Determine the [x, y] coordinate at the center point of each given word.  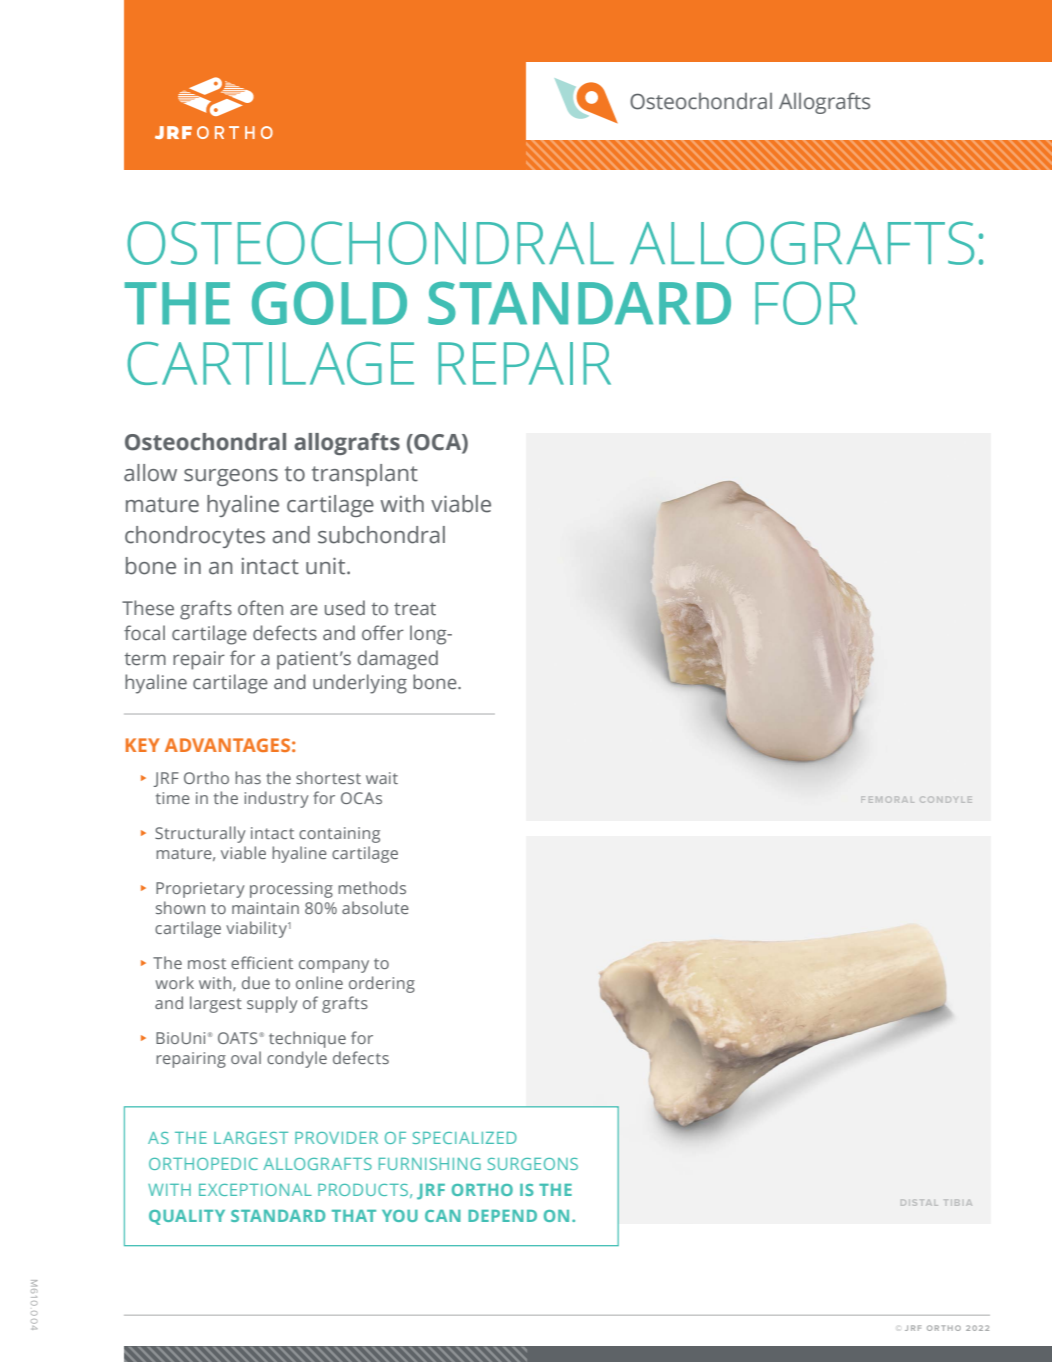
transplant [365, 475]
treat [415, 609]
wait [382, 778]
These [148, 608]
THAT [354, 1216]
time [173, 798]
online [319, 982]
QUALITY [187, 1217]
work [175, 982]
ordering [382, 984]
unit [327, 566]
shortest [328, 777]
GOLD [329, 303]
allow [150, 473]
